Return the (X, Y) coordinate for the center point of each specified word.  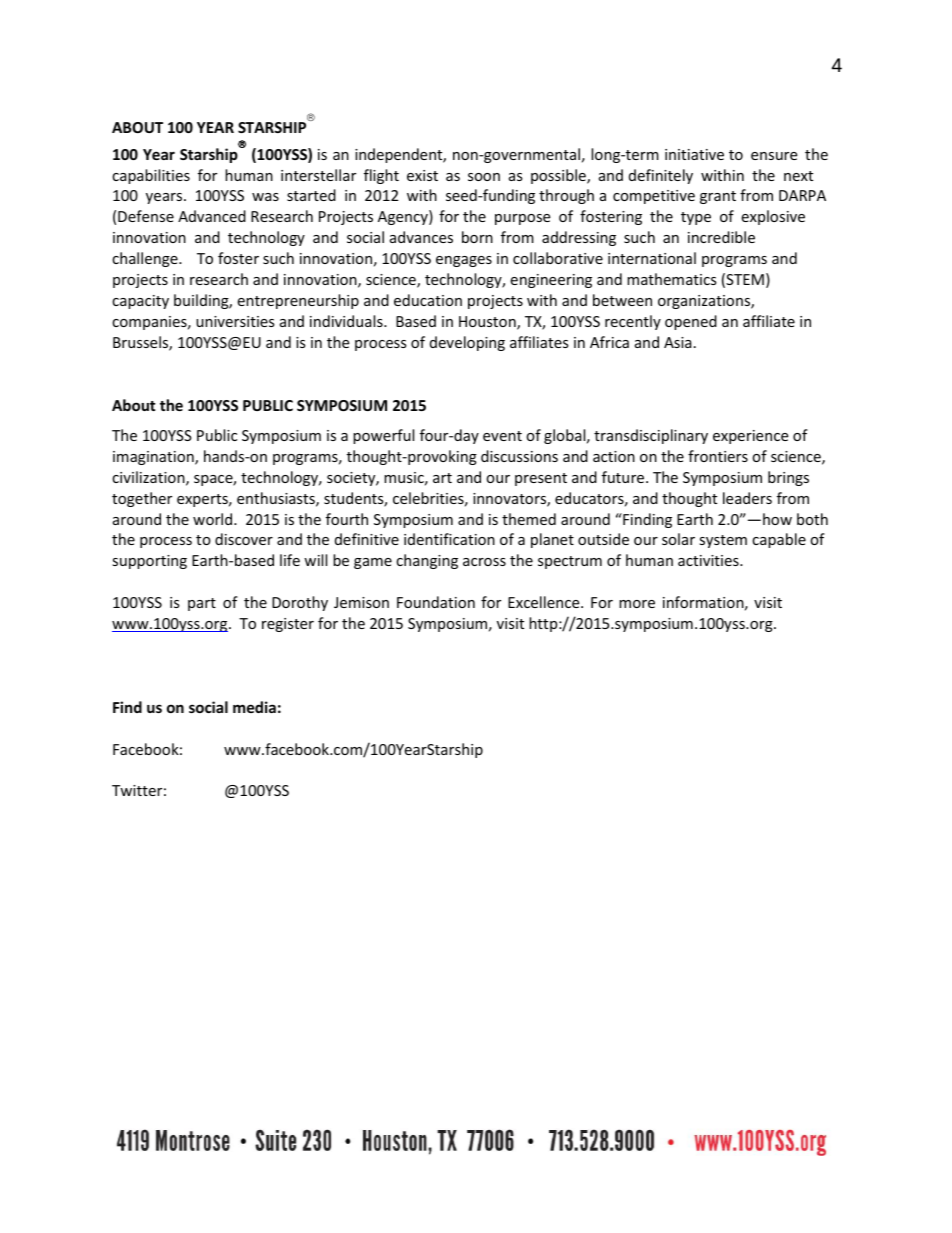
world (214, 519)
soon (484, 177)
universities (235, 321)
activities (709, 560)
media (254, 707)
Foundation (436, 602)
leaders (747, 498)
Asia (678, 342)
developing (467, 343)
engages (464, 261)
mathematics (672, 279)
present (541, 479)
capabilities (151, 176)
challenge (146, 259)
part (202, 604)
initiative (694, 154)
